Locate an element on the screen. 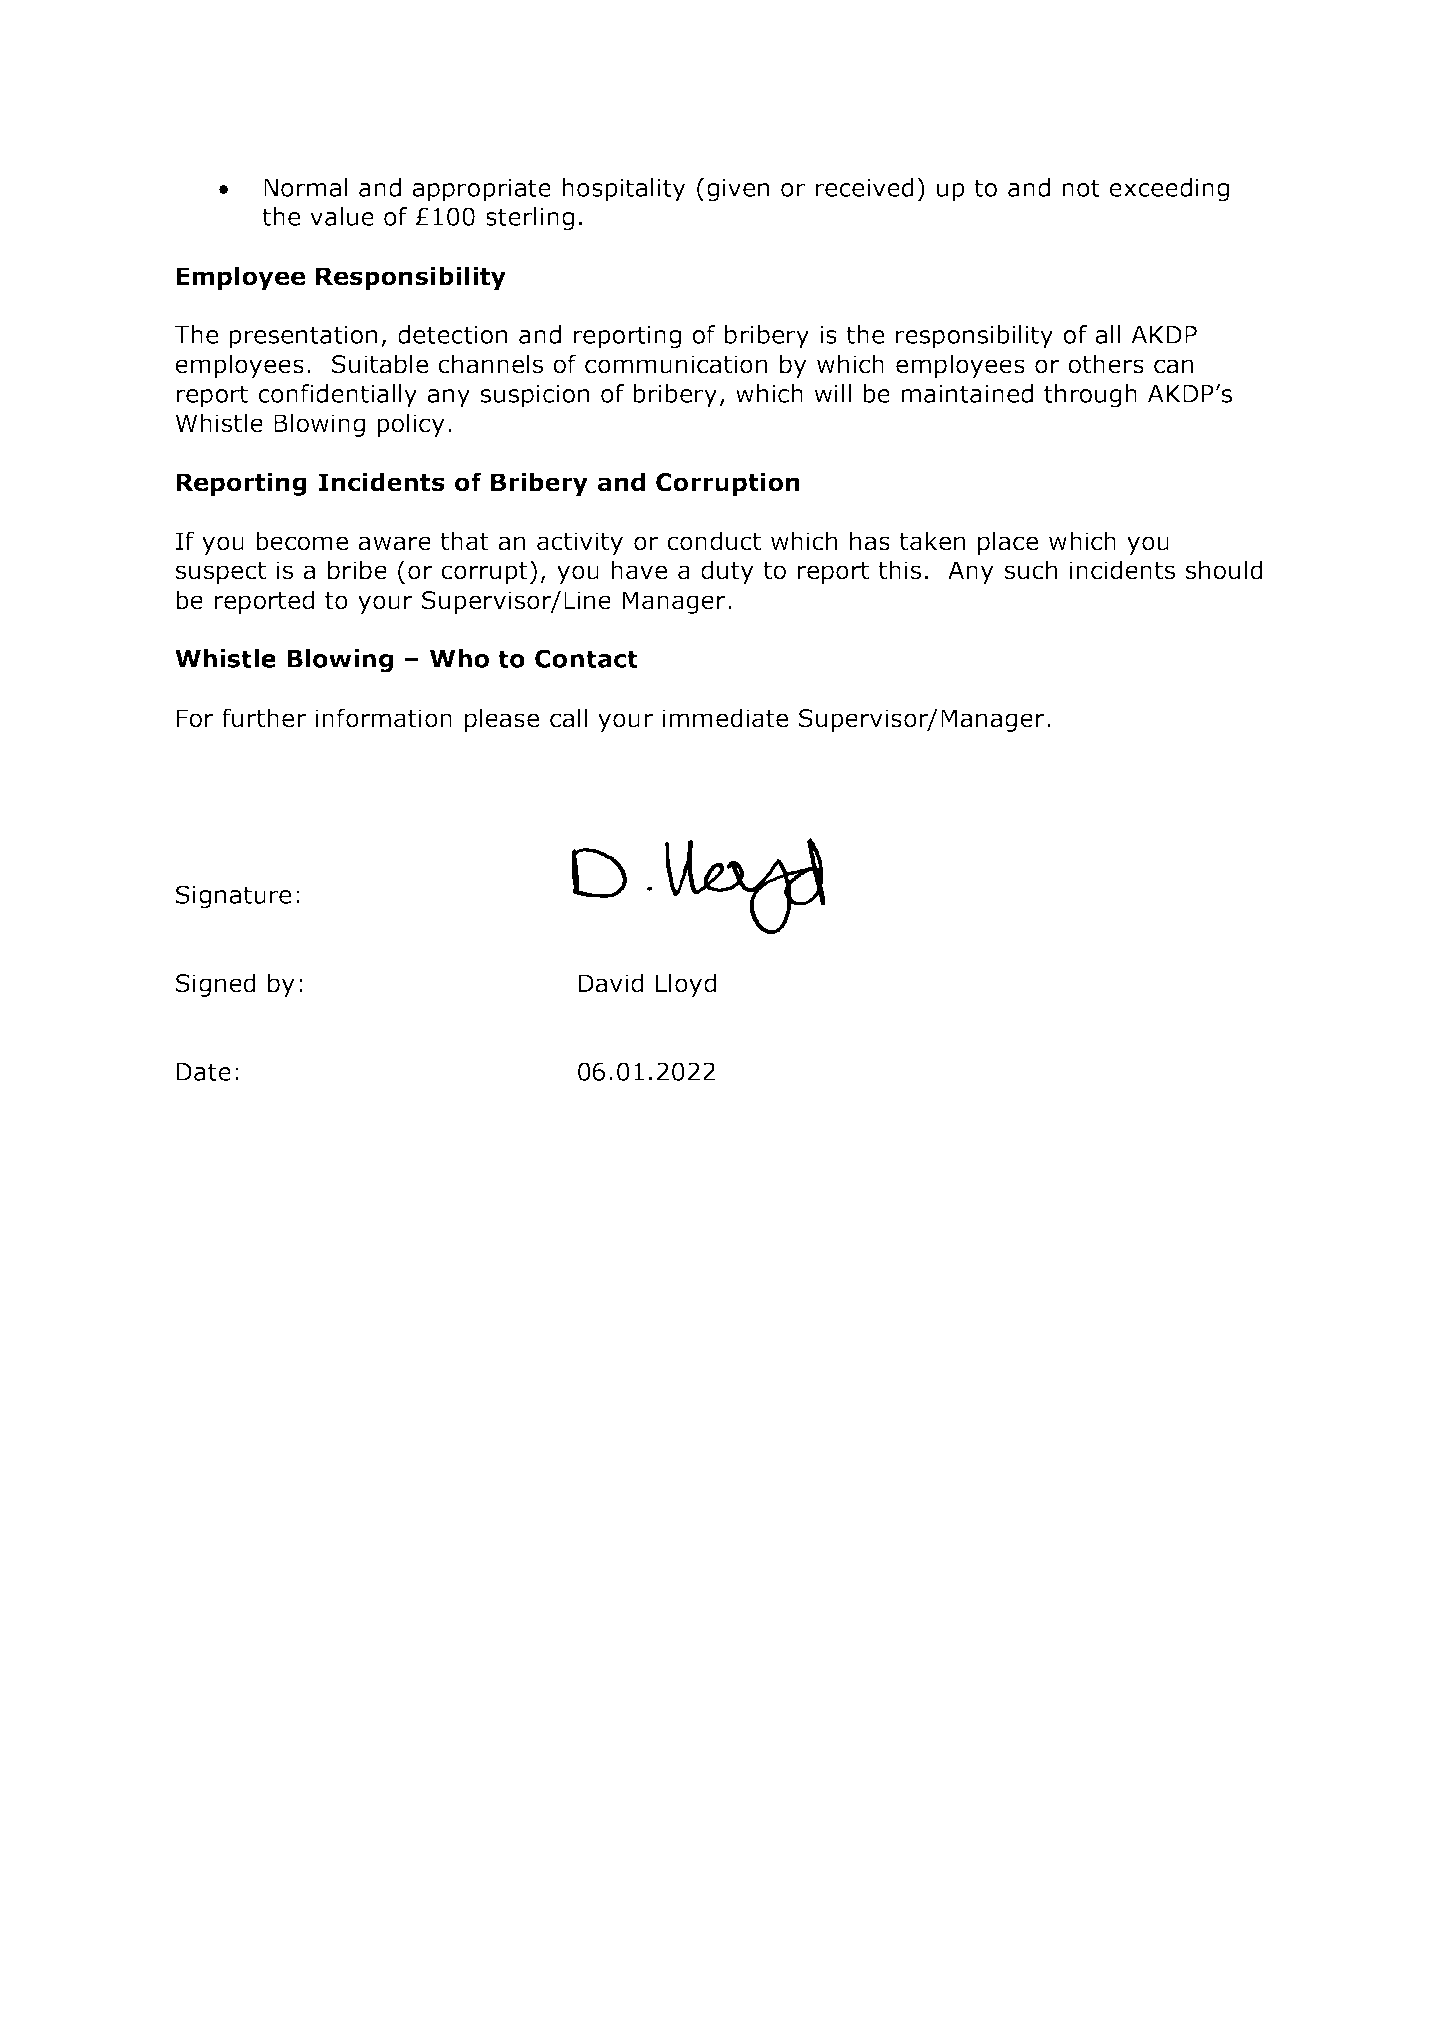 This screenshot has width=1443, height=2041. value is located at coordinates (342, 216).
